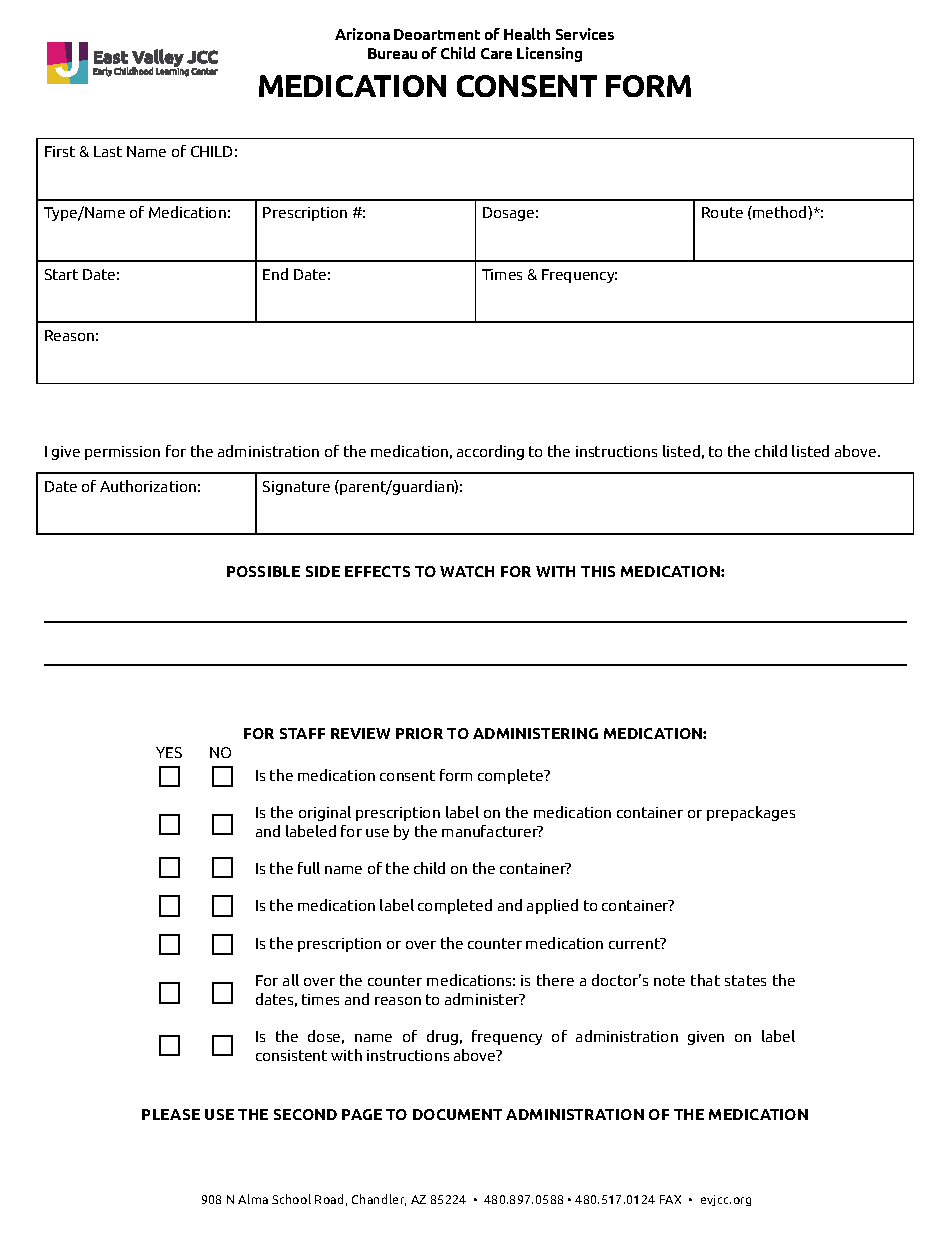 Image resolution: width=952 pixels, height=1233 pixels. Describe the element at coordinates (171, 1114) in the screenshot. I see `PLEASE` at that location.
